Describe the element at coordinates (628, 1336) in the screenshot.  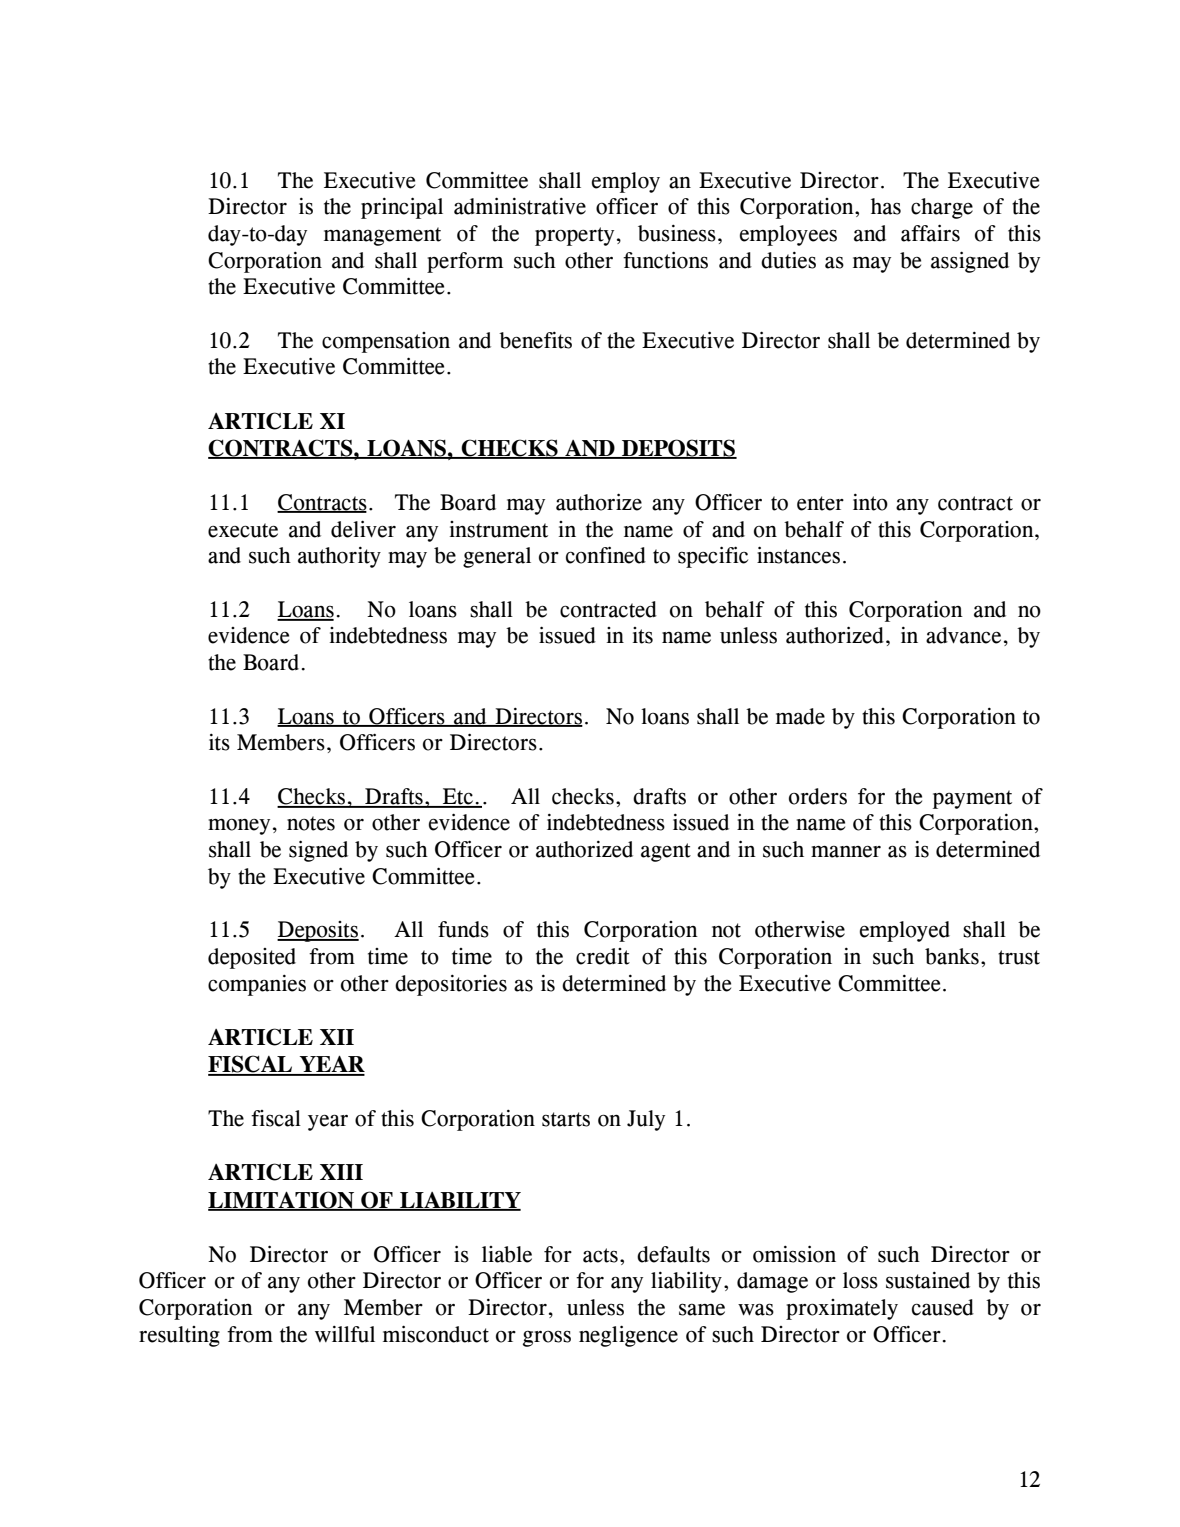
I see `negligence` at that location.
